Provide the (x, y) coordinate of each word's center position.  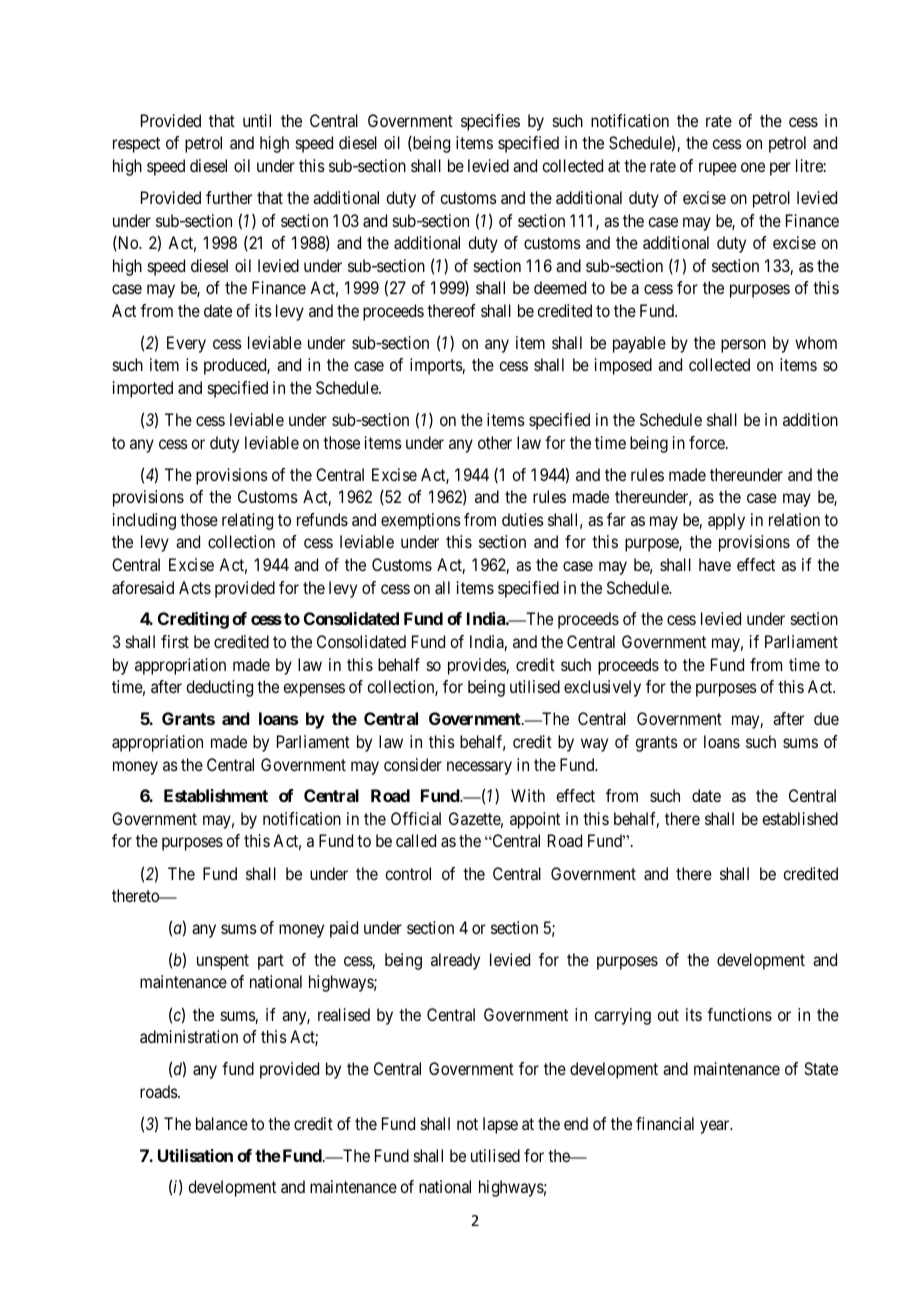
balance (222, 1123)
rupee (718, 169)
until (257, 120)
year (716, 1127)
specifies (490, 122)
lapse (500, 1125)
